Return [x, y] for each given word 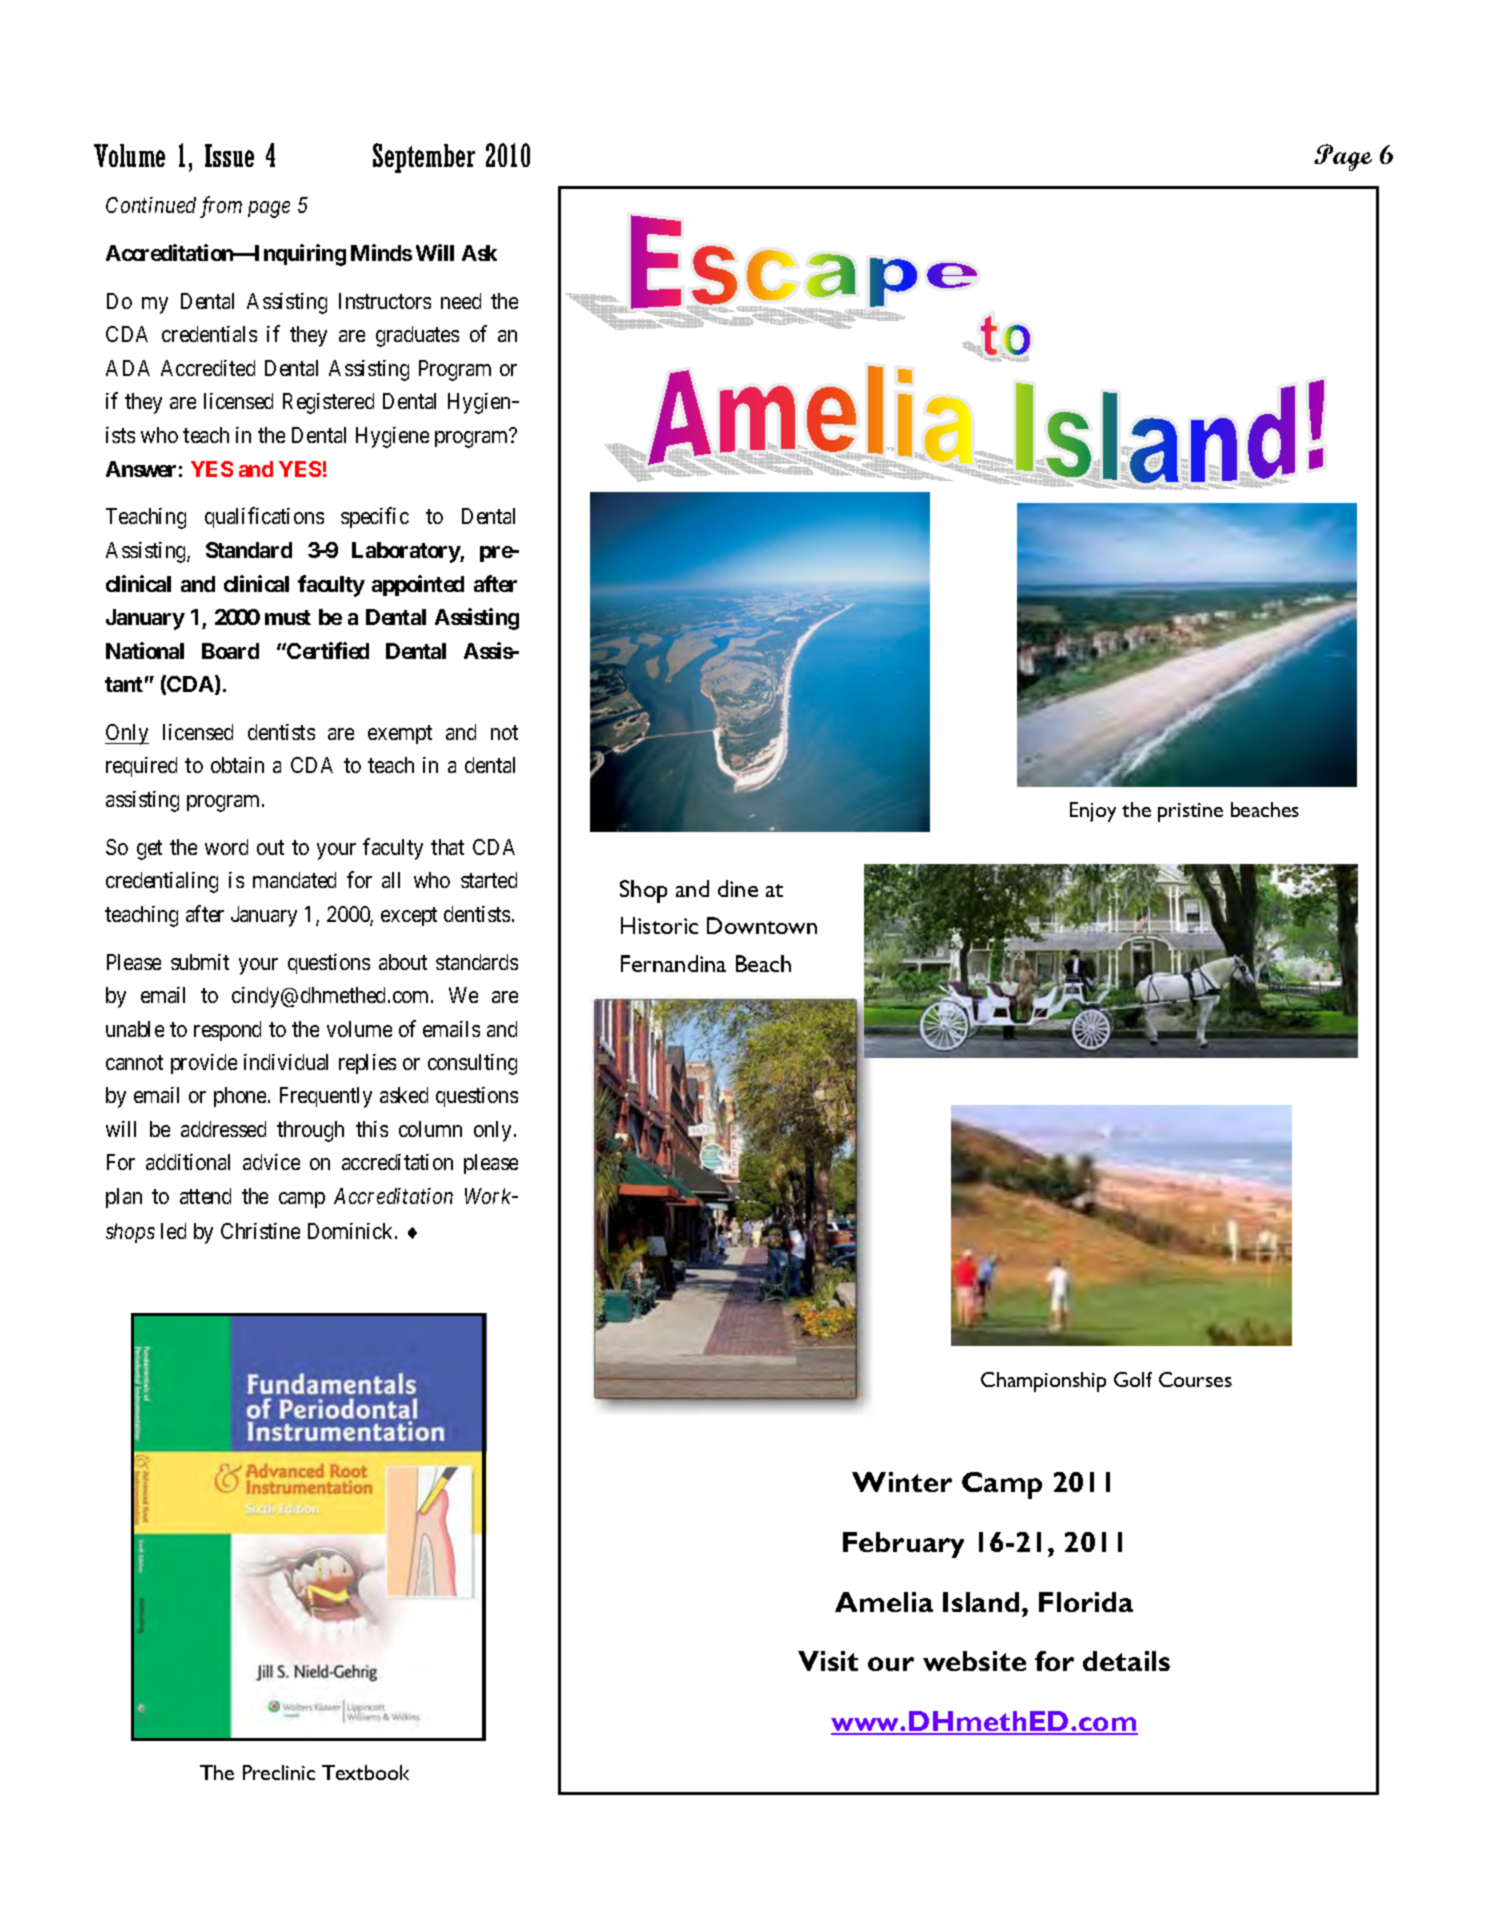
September [424, 158]
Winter [902, 1482]
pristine [1190, 812]
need [461, 301]
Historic [659, 925]
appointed [418, 585]
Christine [260, 1231]
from [221, 207]
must [288, 617]
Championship [1043, 1382]
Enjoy [1093, 812]
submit [200, 962]
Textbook [365, 1772]
